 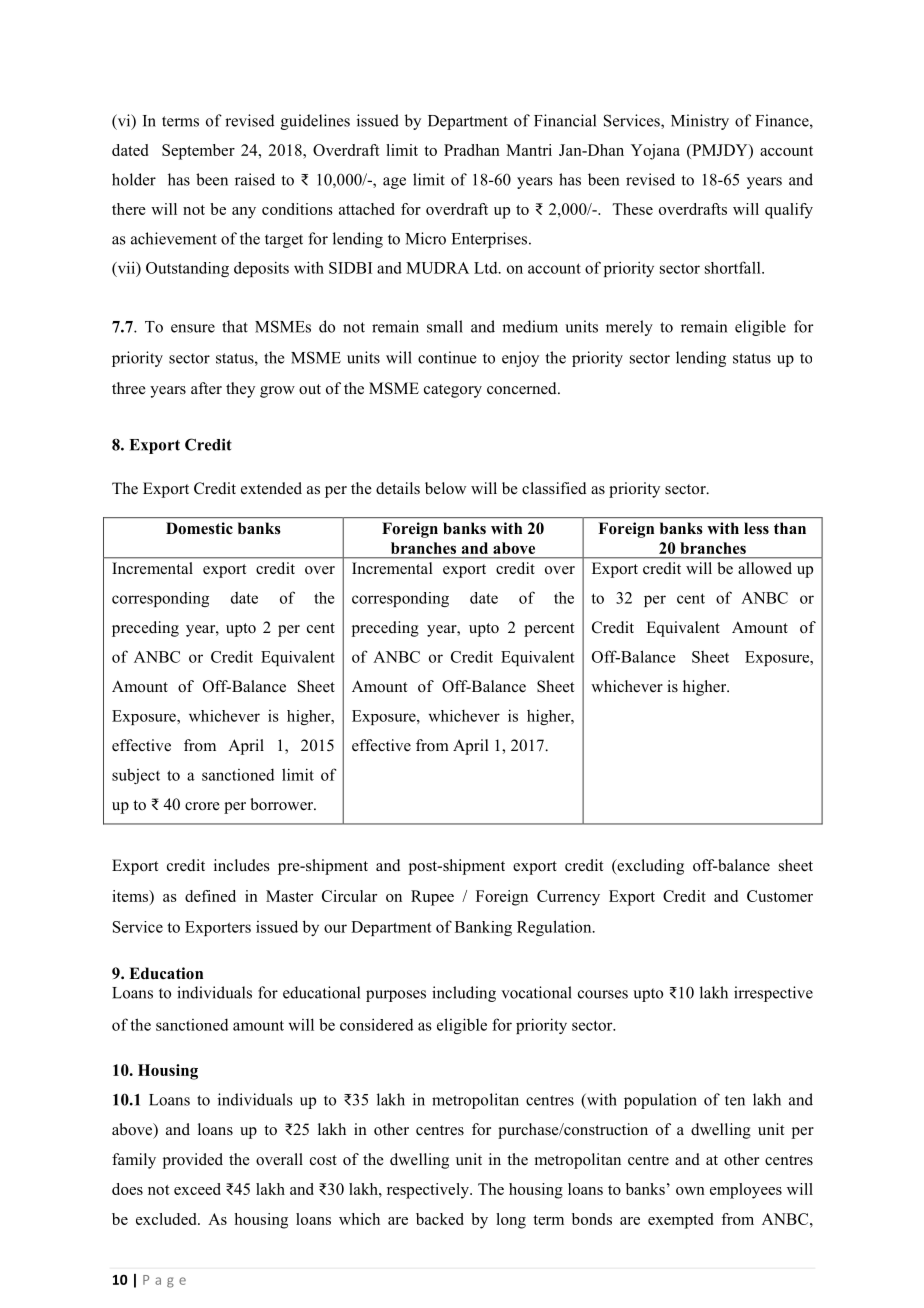 I want to click on includes, so click(x=242, y=865).
